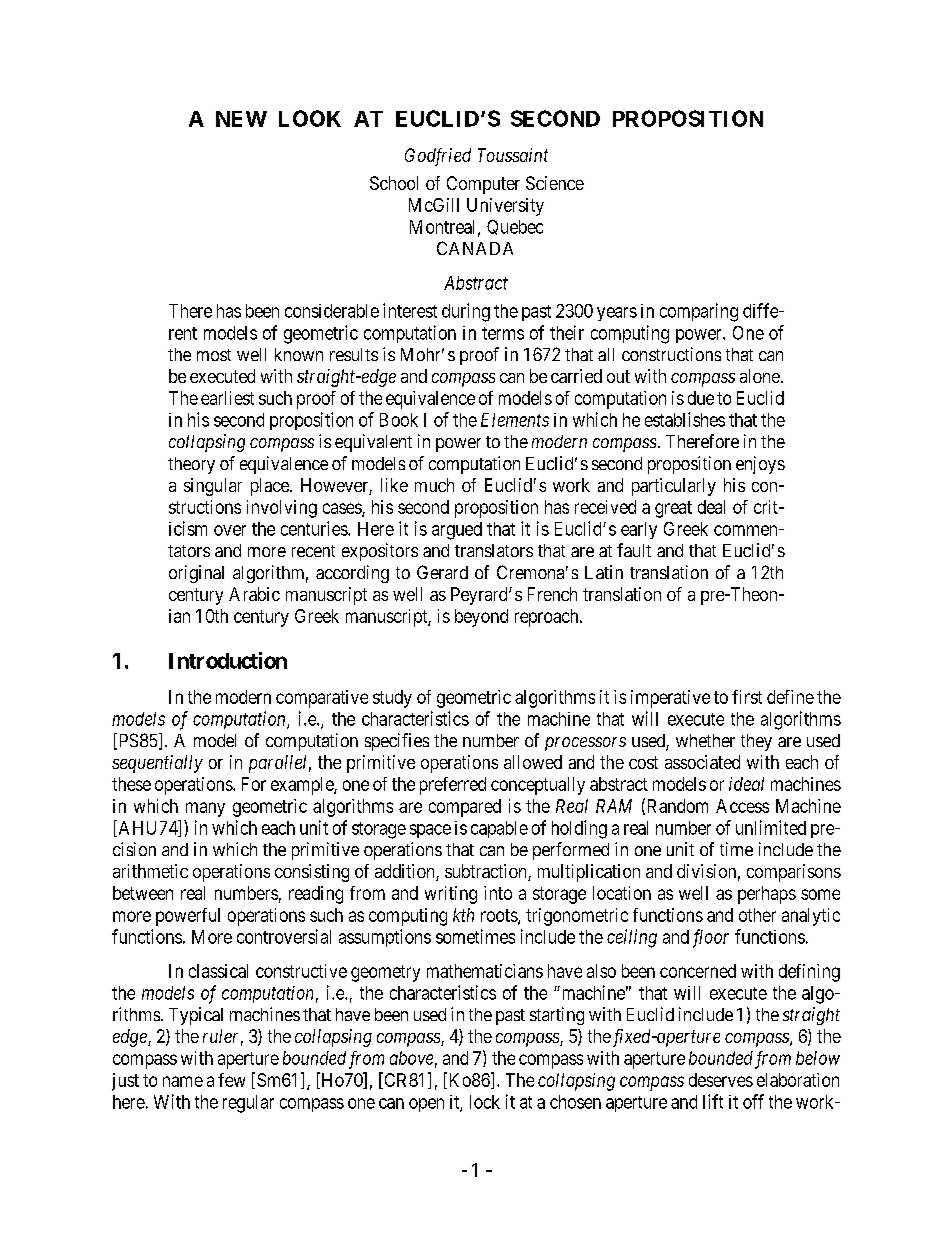 The width and height of the image is (952, 1233). I want to click on deserves, so click(721, 1080).
